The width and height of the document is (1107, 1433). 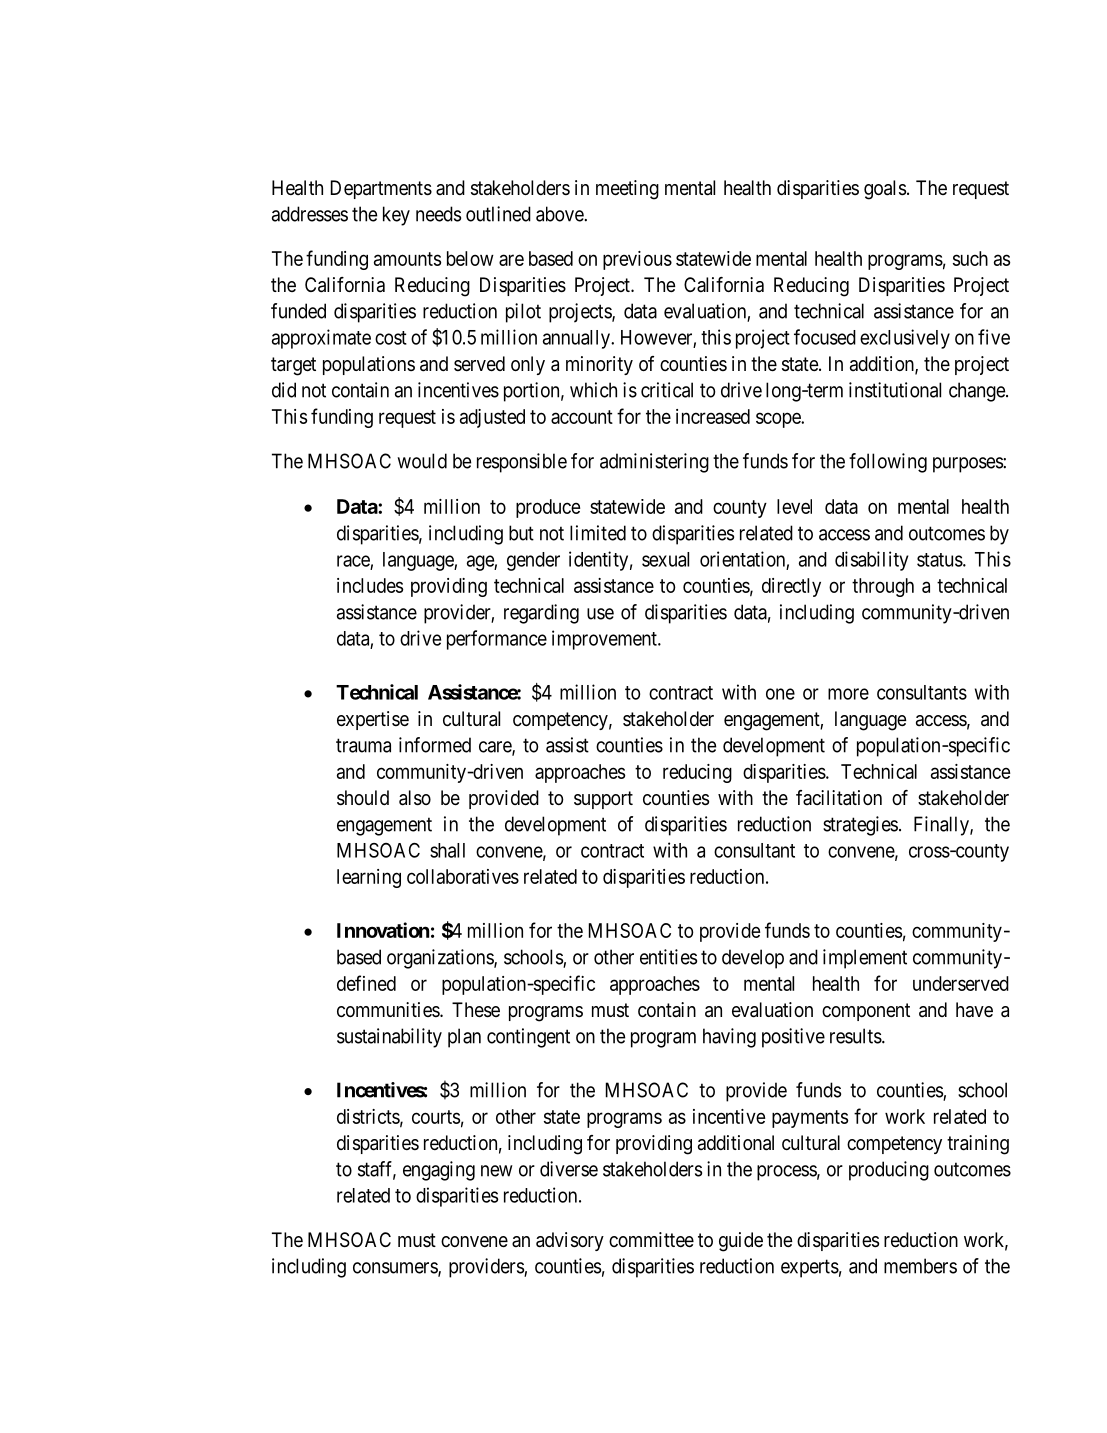 I want to click on disability, so click(x=871, y=561).
